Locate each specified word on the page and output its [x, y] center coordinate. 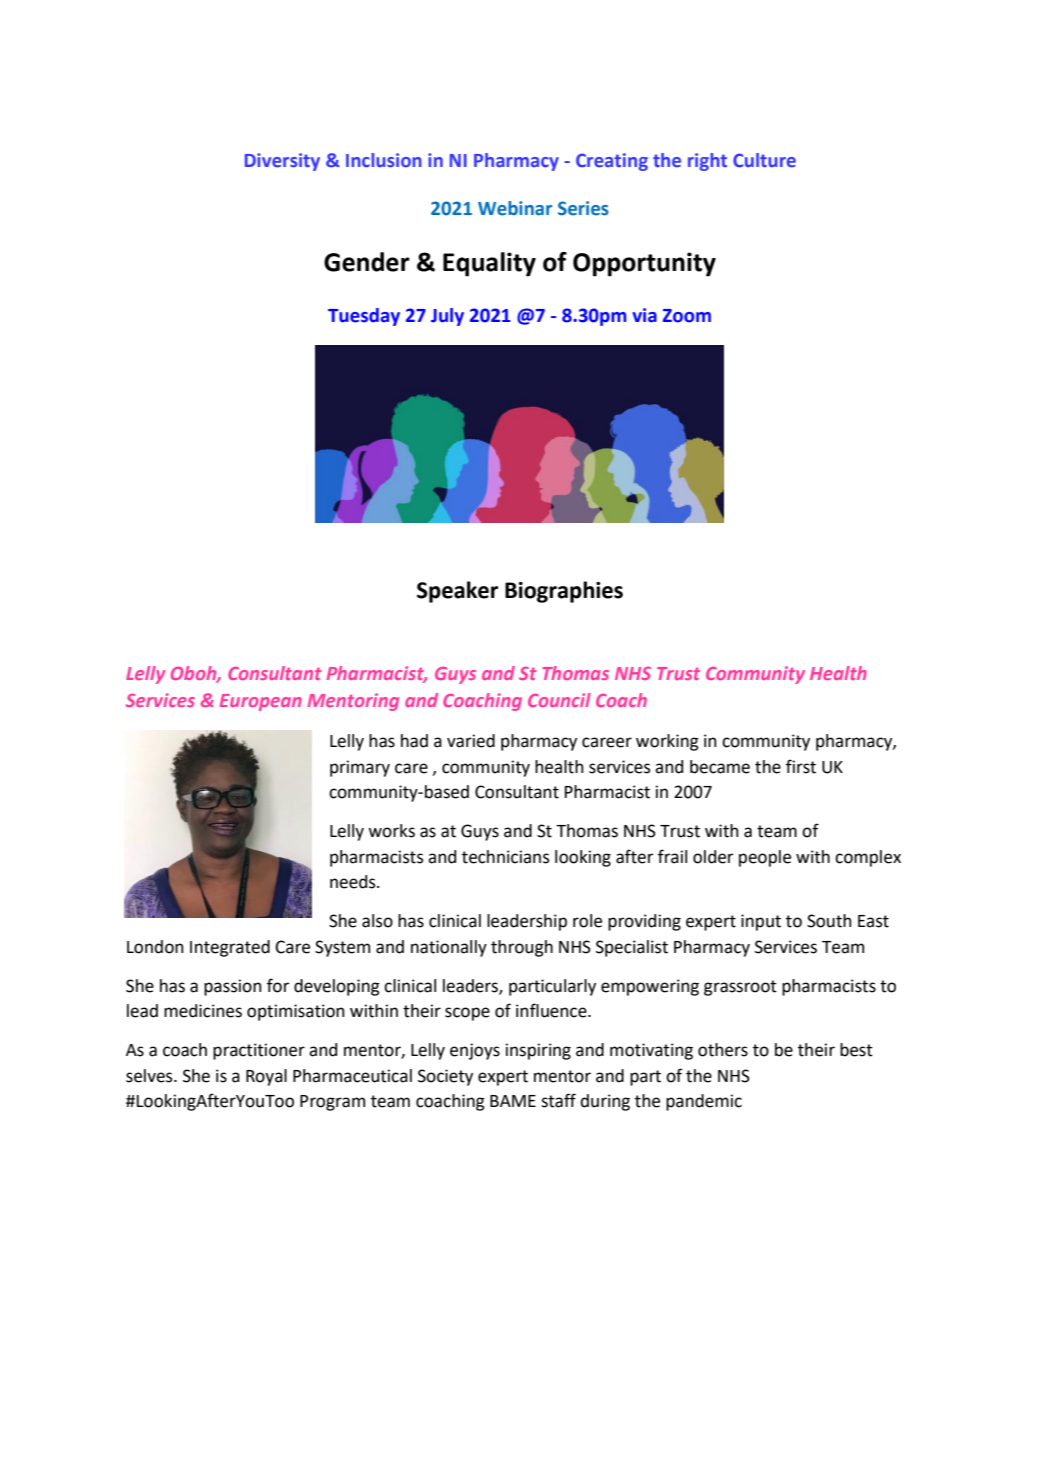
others [723, 1050]
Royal [266, 1077]
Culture [764, 160]
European [261, 702]
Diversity [282, 162]
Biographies [564, 592]
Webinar [515, 208]
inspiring [538, 1051]
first [801, 766]
